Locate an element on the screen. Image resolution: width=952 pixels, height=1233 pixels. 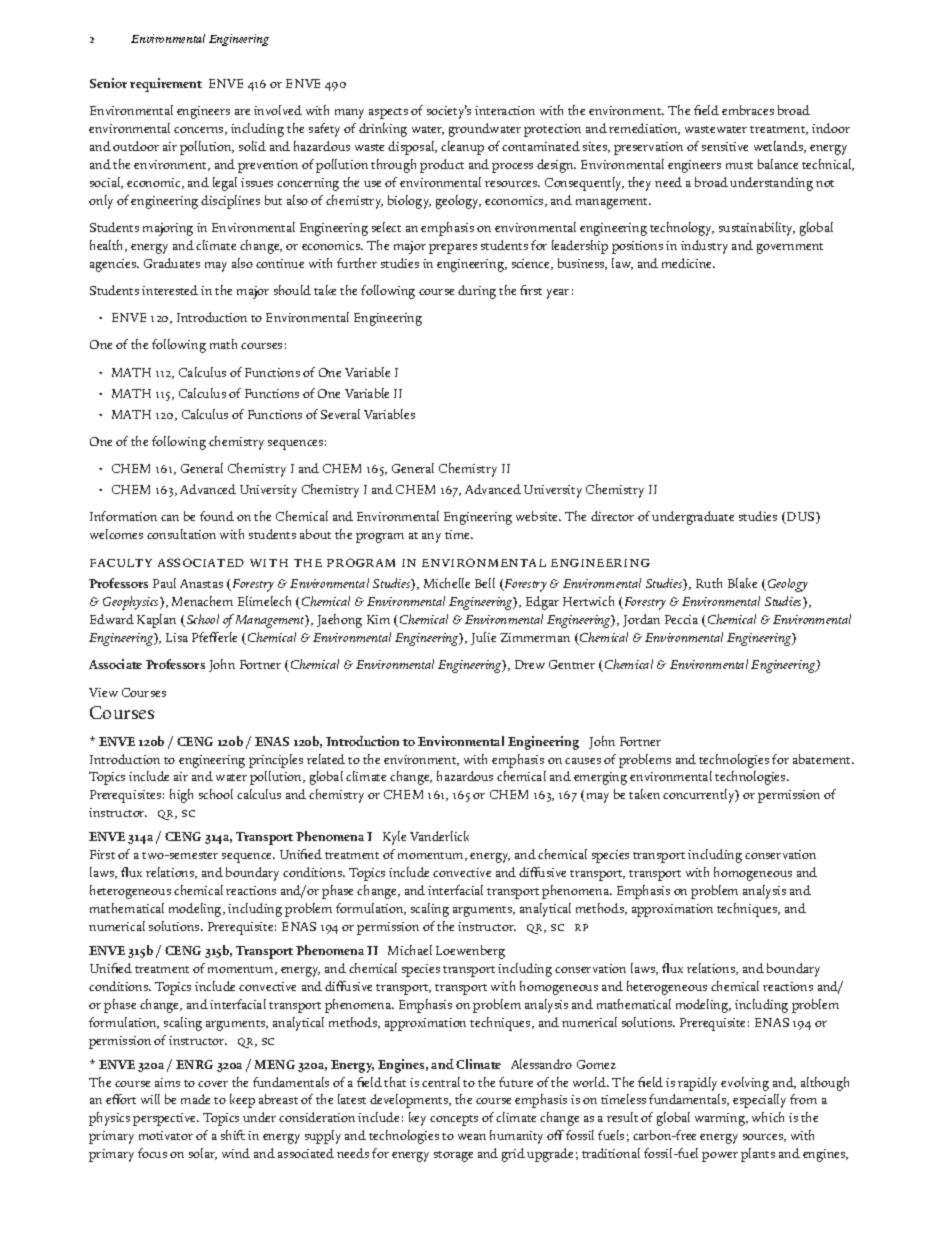
abatement is located at coordinates (823, 759).
